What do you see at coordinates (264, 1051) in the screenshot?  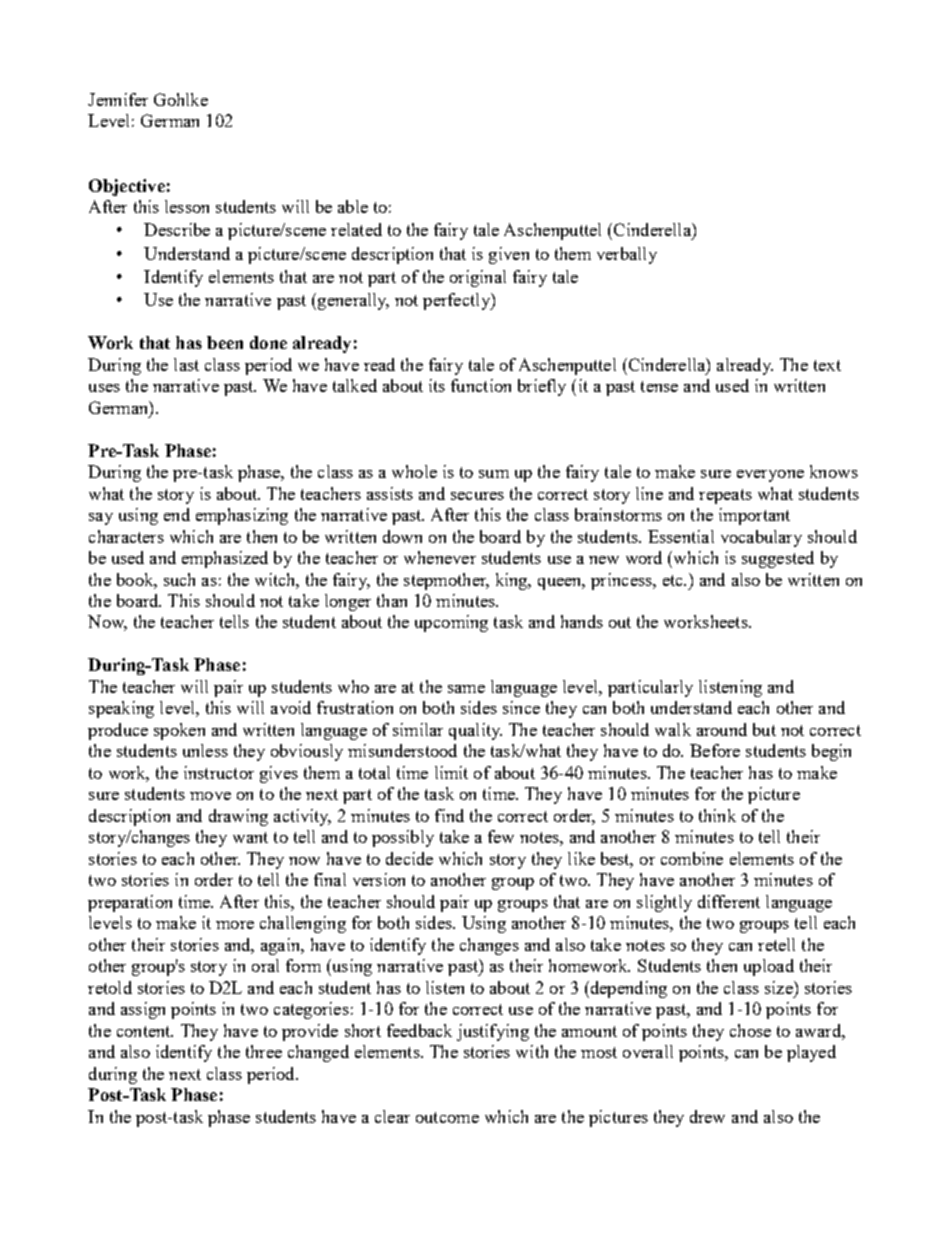 I see `three` at bounding box center [264, 1051].
